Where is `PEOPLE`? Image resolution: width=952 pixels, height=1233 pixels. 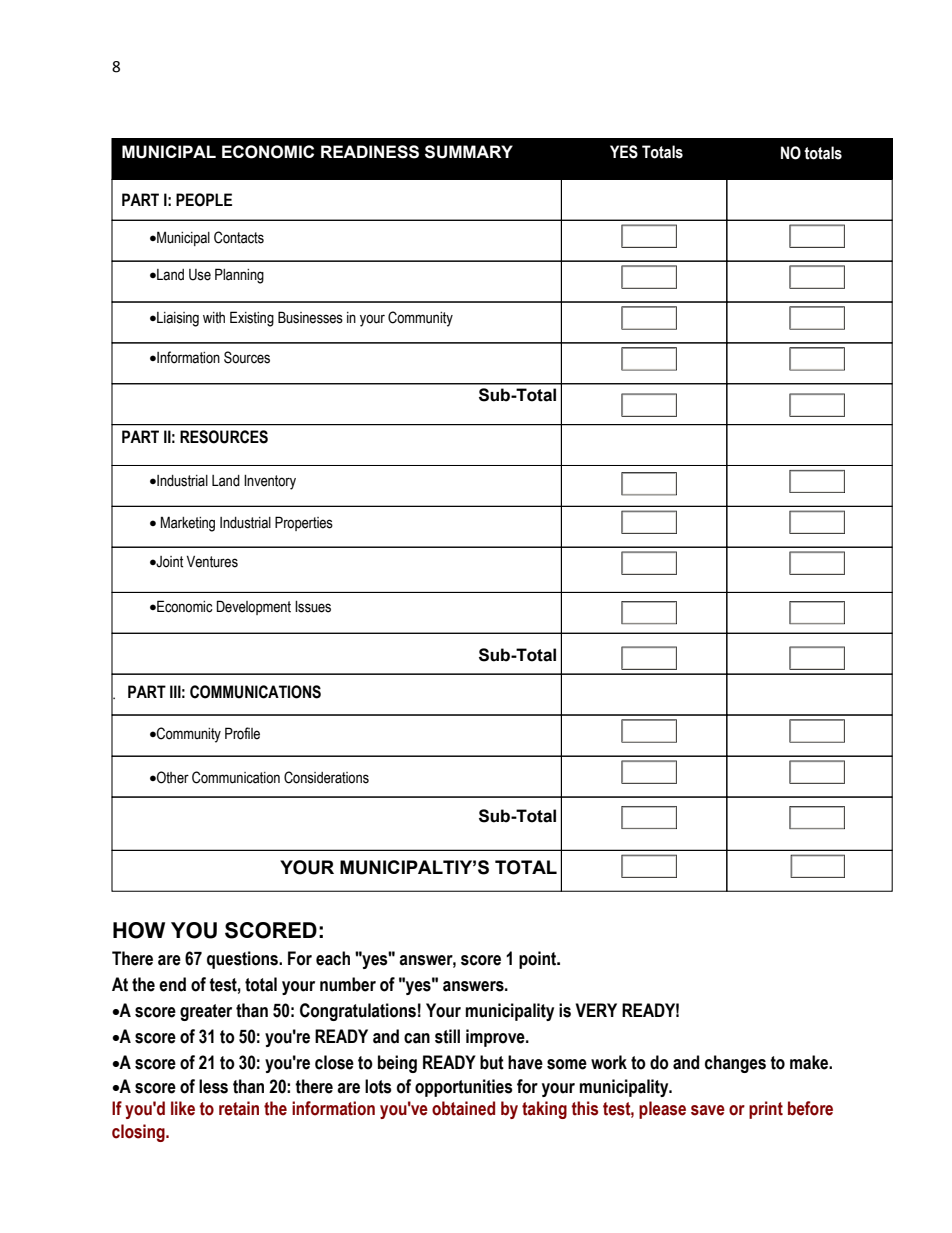 PEOPLE is located at coordinates (204, 200).
